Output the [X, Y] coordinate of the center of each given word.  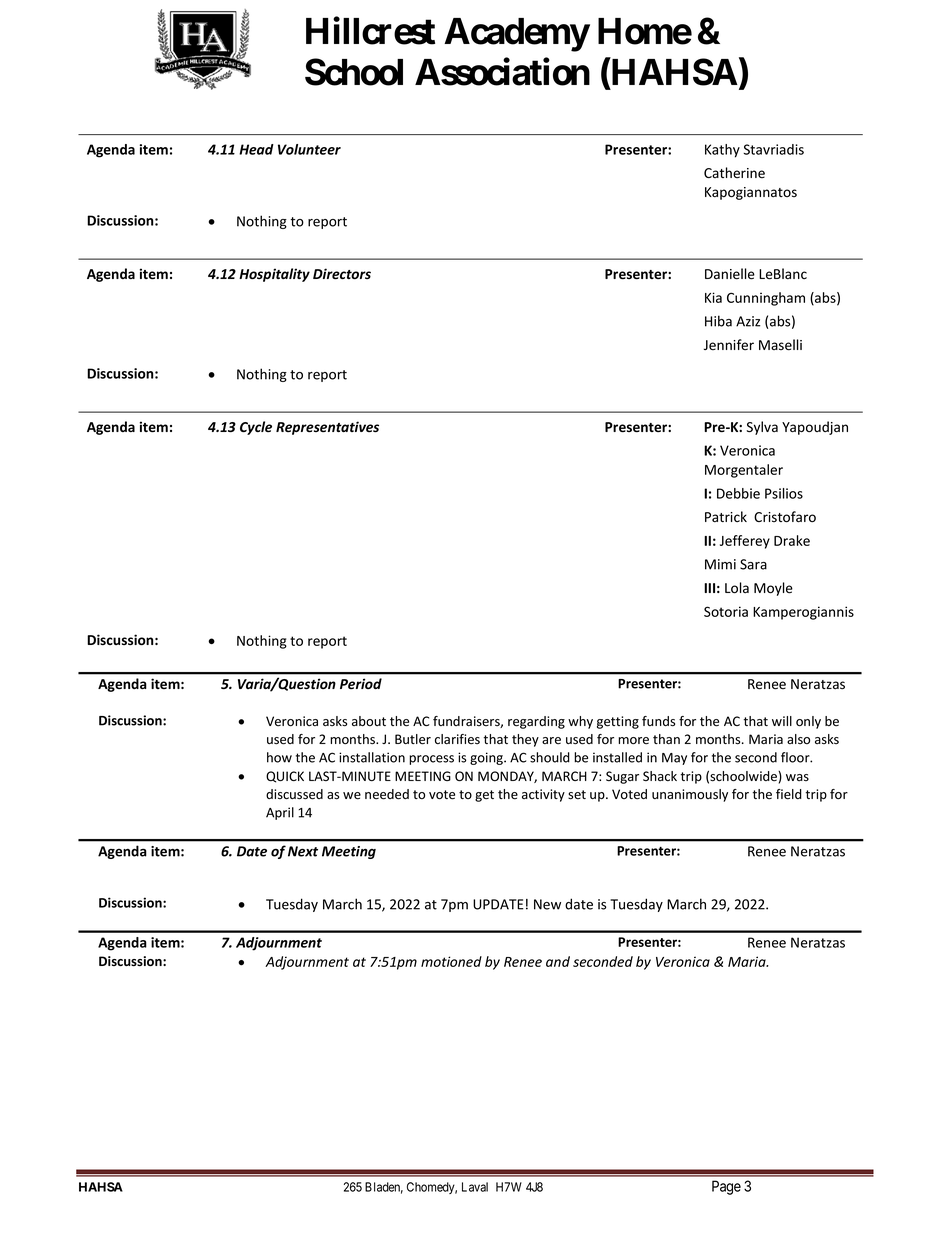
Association [502, 72]
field [789, 794]
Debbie [738, 493]
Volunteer [309, 149]
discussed [294, 794]
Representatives [327, 428]
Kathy [722, 151]
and [558, 961]
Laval [475, 1187]
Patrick [726, 516]
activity [543, 795]
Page [726, 1187]
